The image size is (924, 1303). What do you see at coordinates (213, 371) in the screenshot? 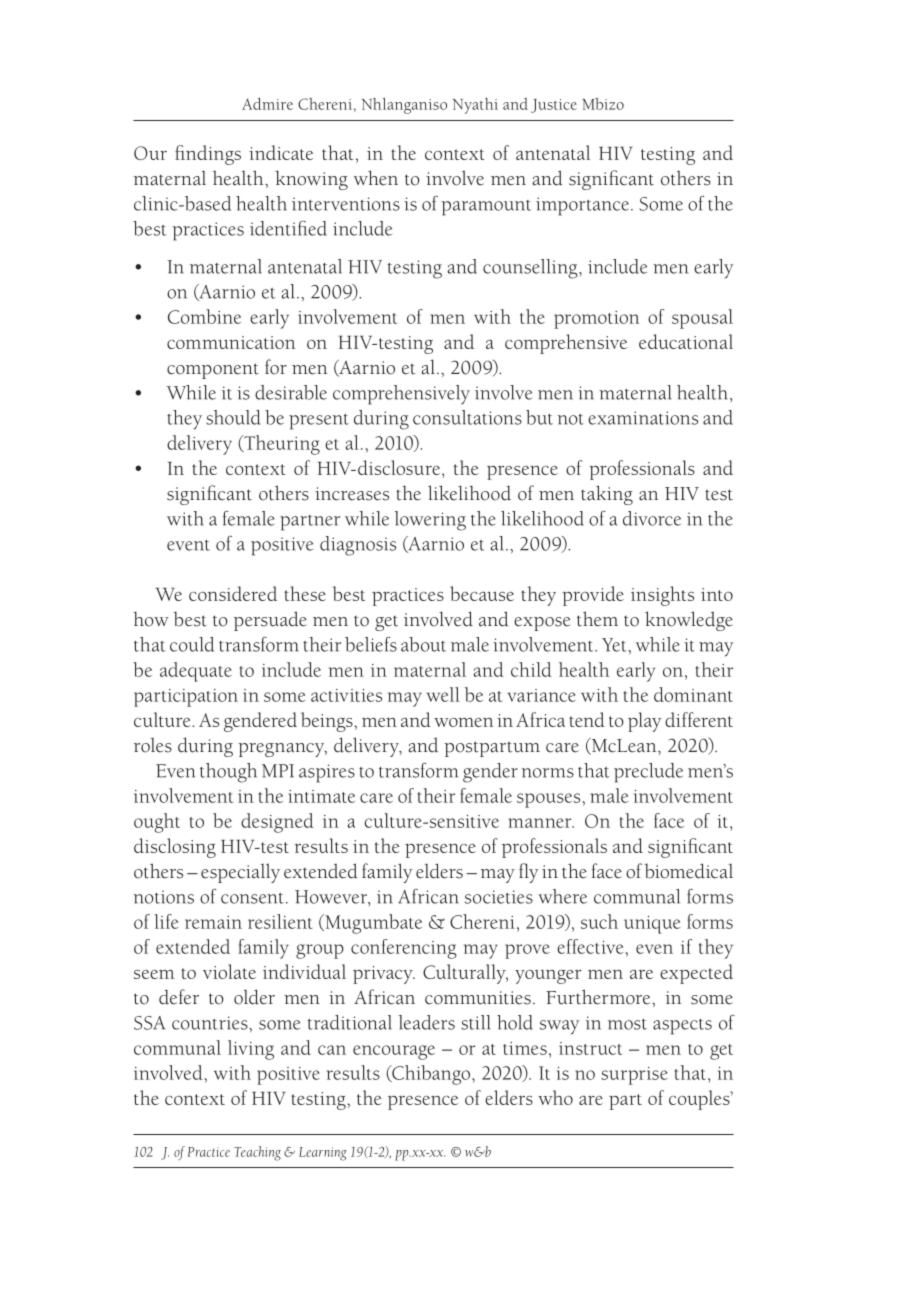
I see `component` at bounding box center [213, 371].
